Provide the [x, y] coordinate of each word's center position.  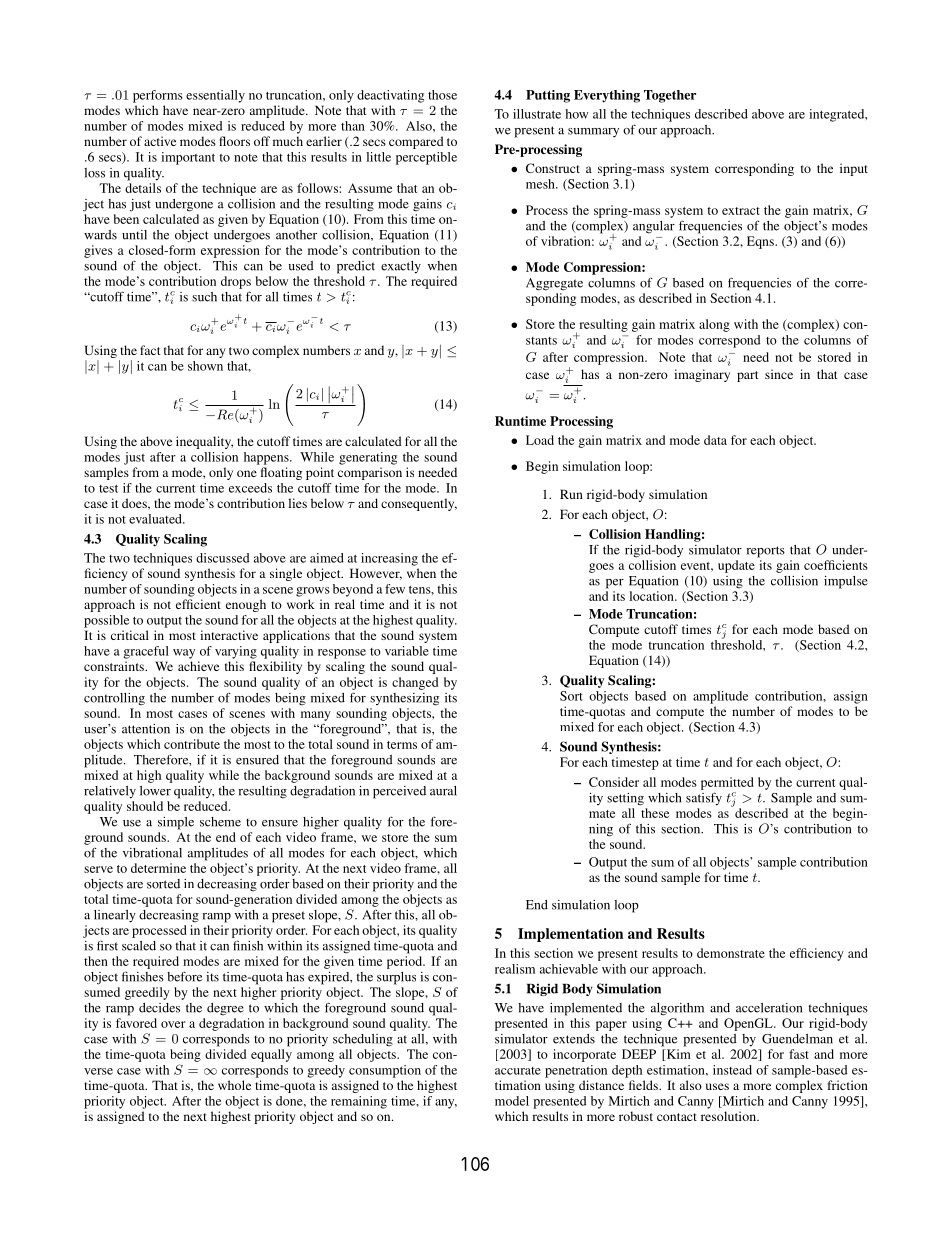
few [395, 589]
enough [246, 605]
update [736, 566]
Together [670, 96]
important [188, 158]
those [442, 95]
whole [234, 1085]
